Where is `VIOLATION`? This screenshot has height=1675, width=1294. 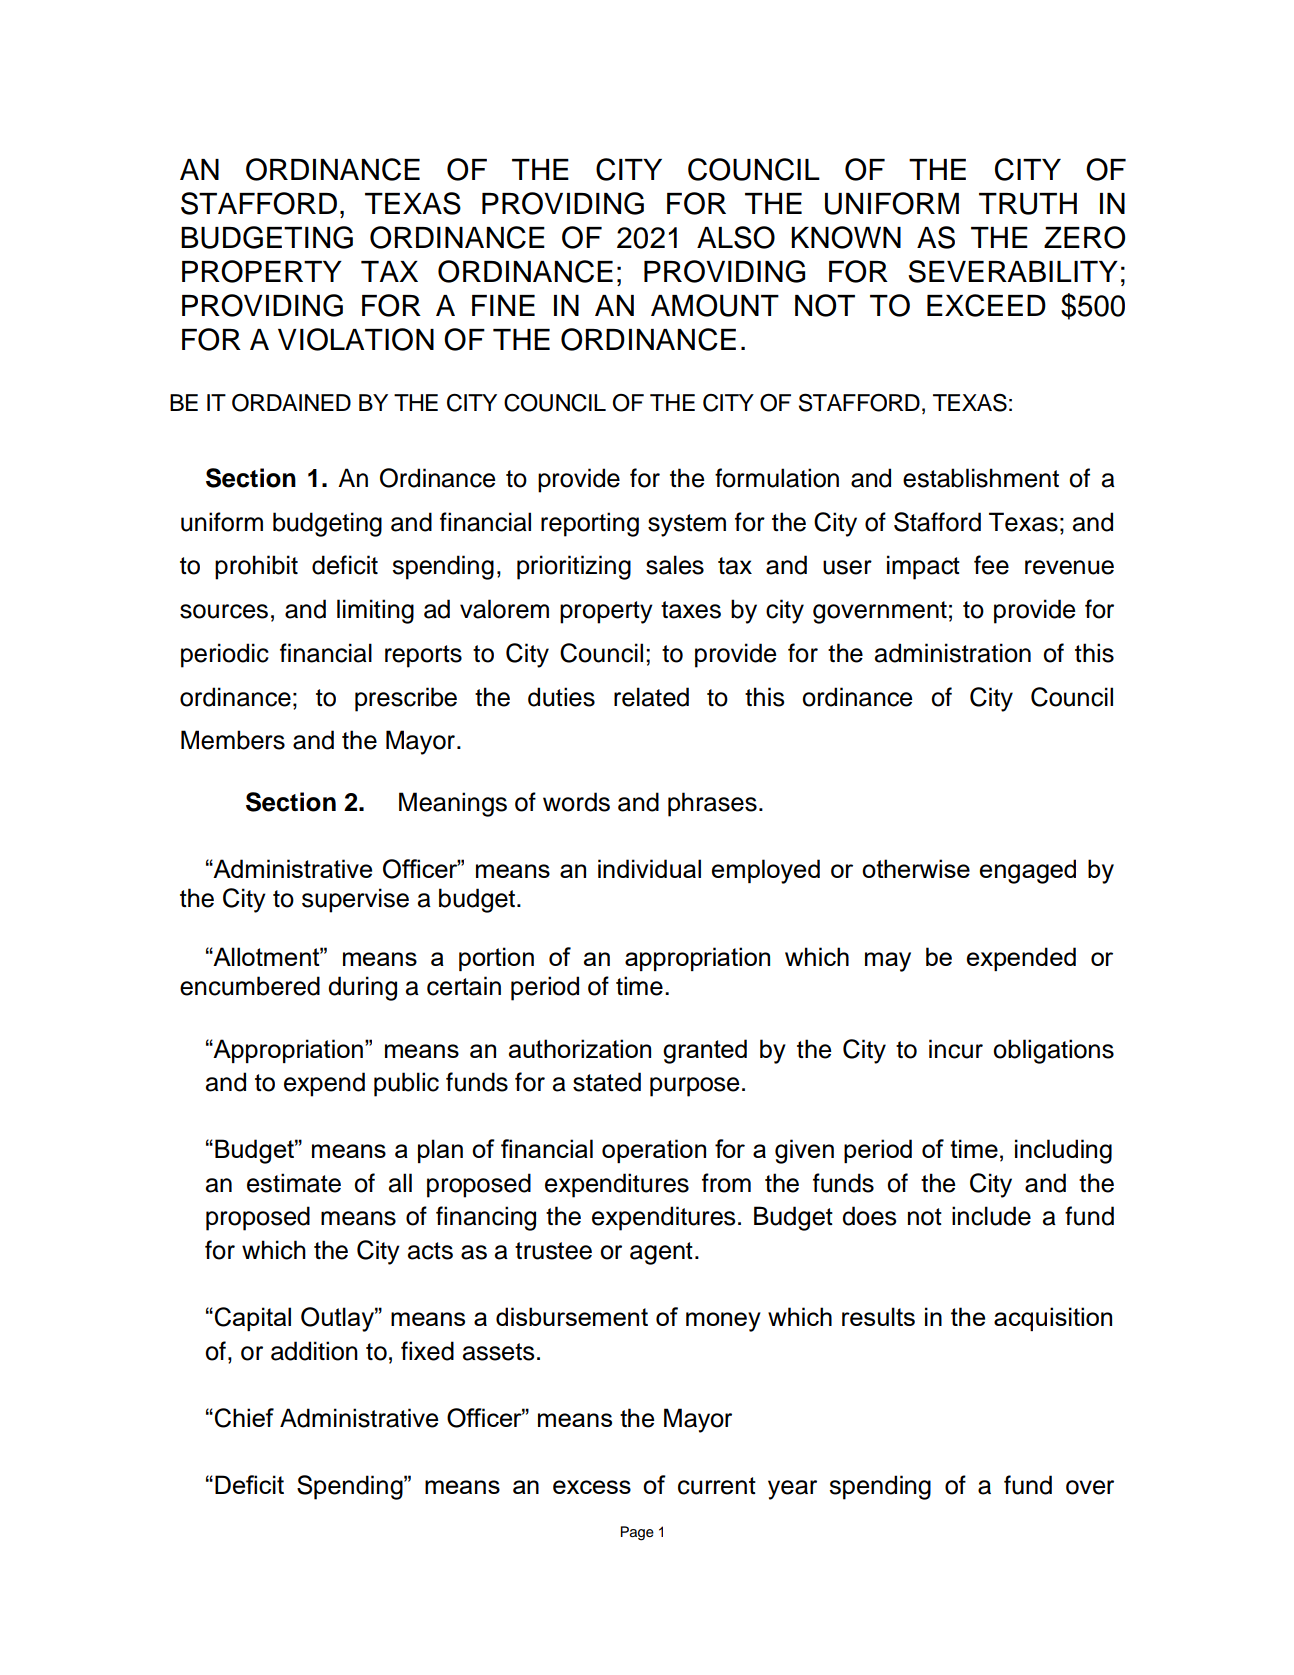 VIOLATION is located at coordinates (356, 339).
